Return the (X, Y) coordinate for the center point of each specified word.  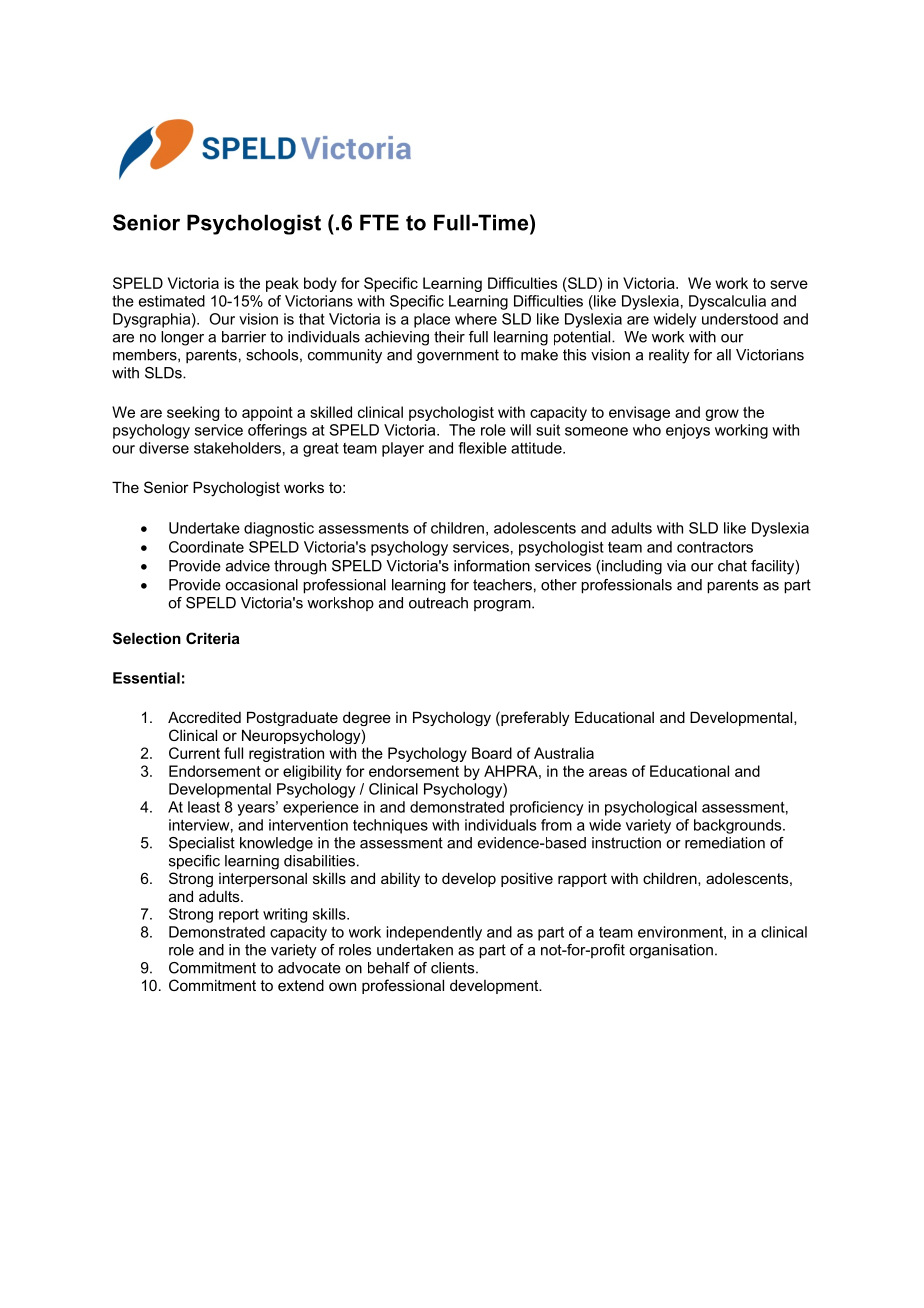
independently (434, 933)
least (204, 807)
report (239, 916)
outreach (438, 603)
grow (722, 415)
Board (492, 753)
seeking (193, 413)
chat (732, 566)
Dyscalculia (727, 302)
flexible (482, 448)
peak (282, 284)
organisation (671, 951)
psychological (651, 808)
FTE (379, 222)
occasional (261, 585)
